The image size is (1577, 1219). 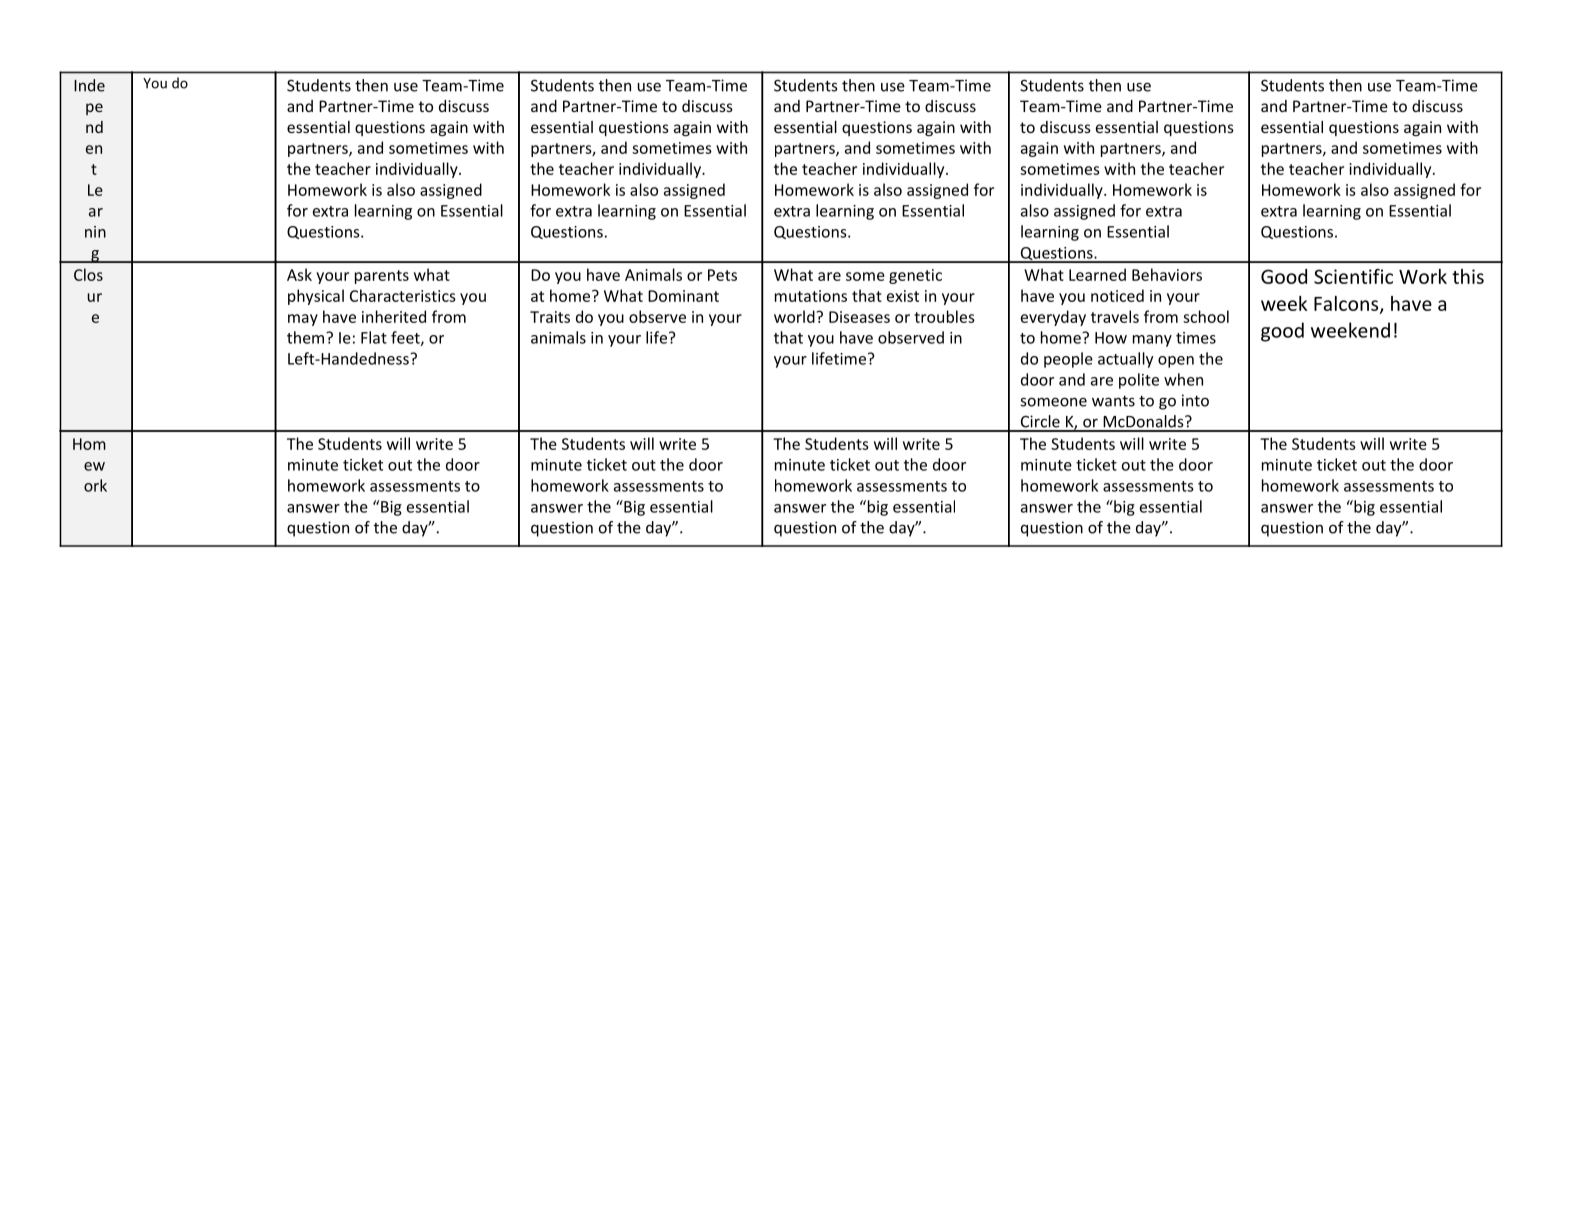 What do you see at coordinates (89, 85) in the screenshot?
I see `Inde` at bounding box center [89, 85].
